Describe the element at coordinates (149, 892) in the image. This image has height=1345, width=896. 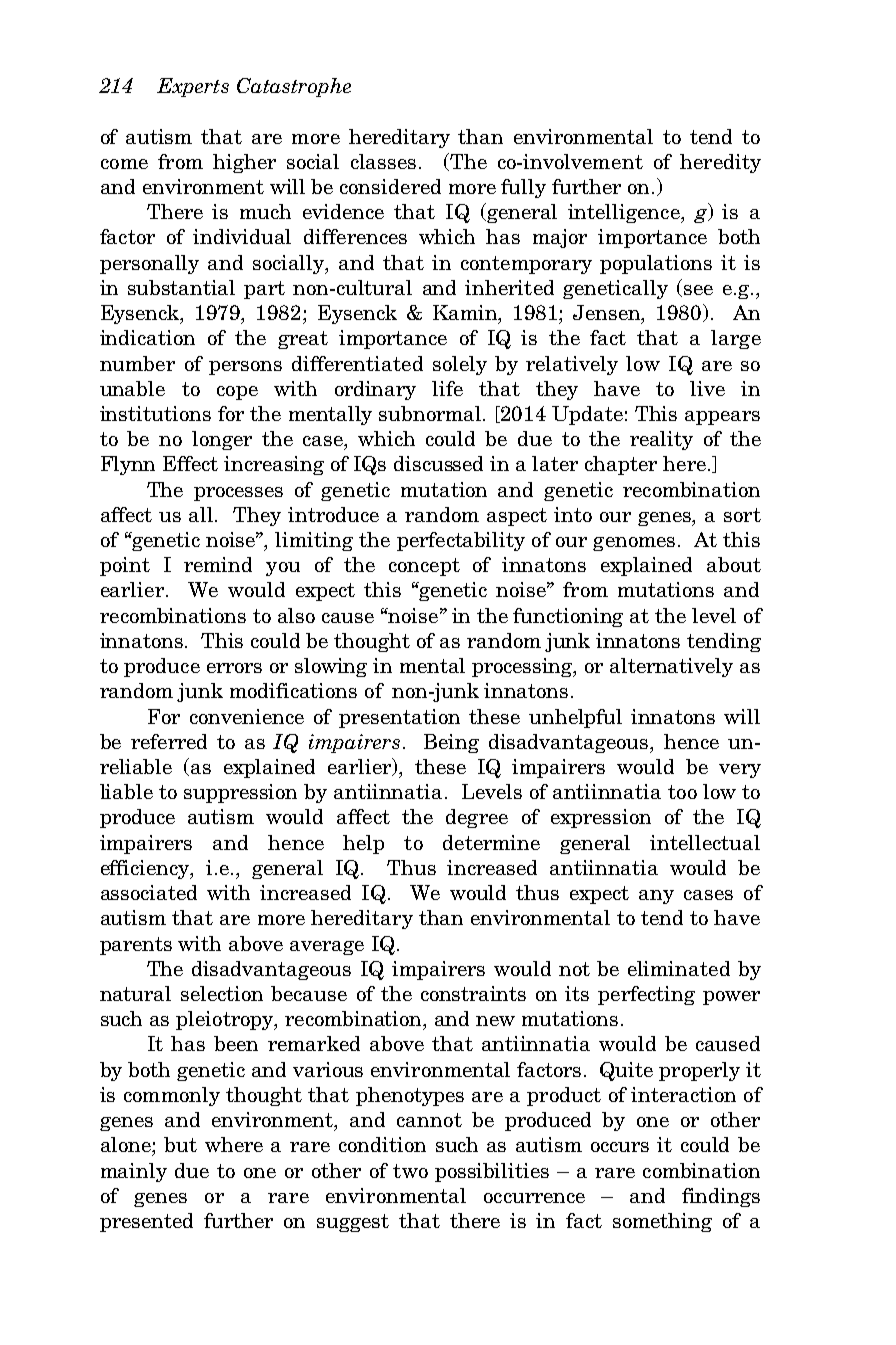
I see `associated` at that location.
